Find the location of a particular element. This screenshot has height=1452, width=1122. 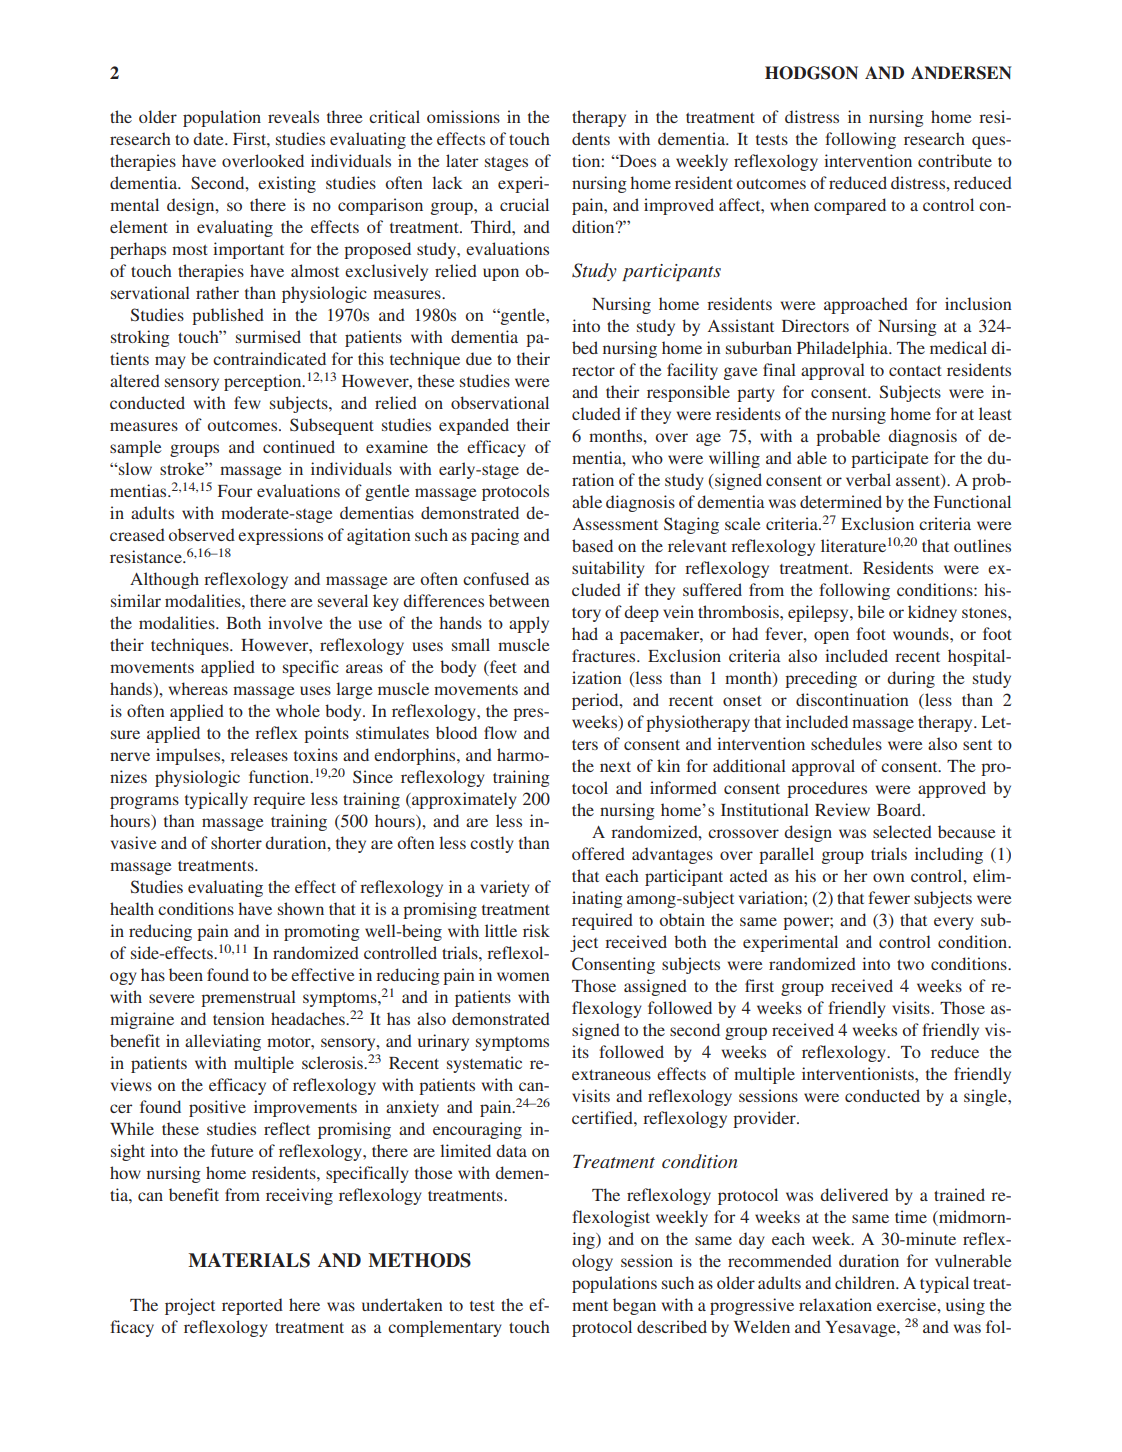

described is located at coordinates (672, 1326).
